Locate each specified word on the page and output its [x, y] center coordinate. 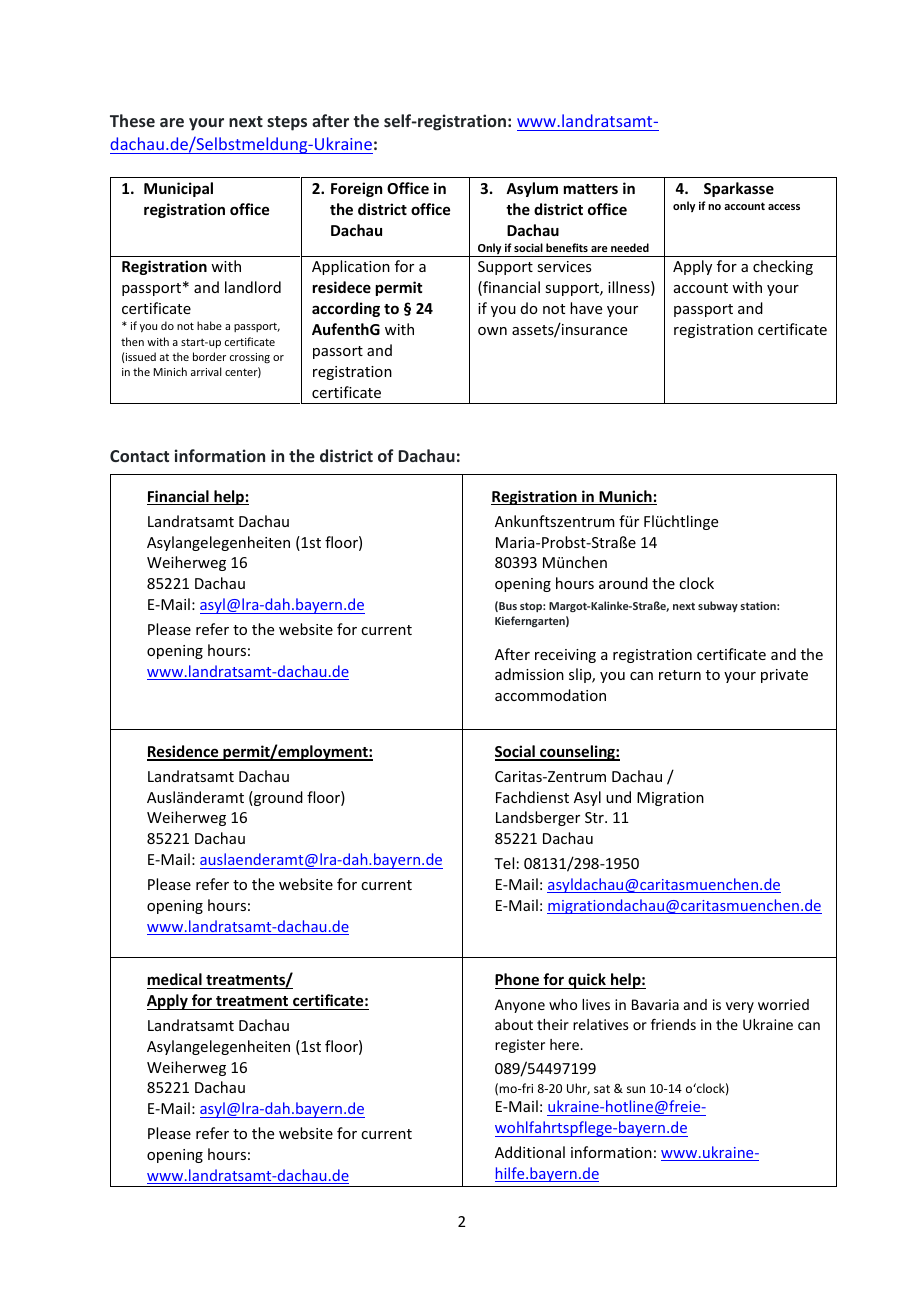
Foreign [356, 189]
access [784, 207]
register [520, 1046]
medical [175, 981]
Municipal [178, 189]
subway [718, 606]
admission [529, 674]
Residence [184, 752]
